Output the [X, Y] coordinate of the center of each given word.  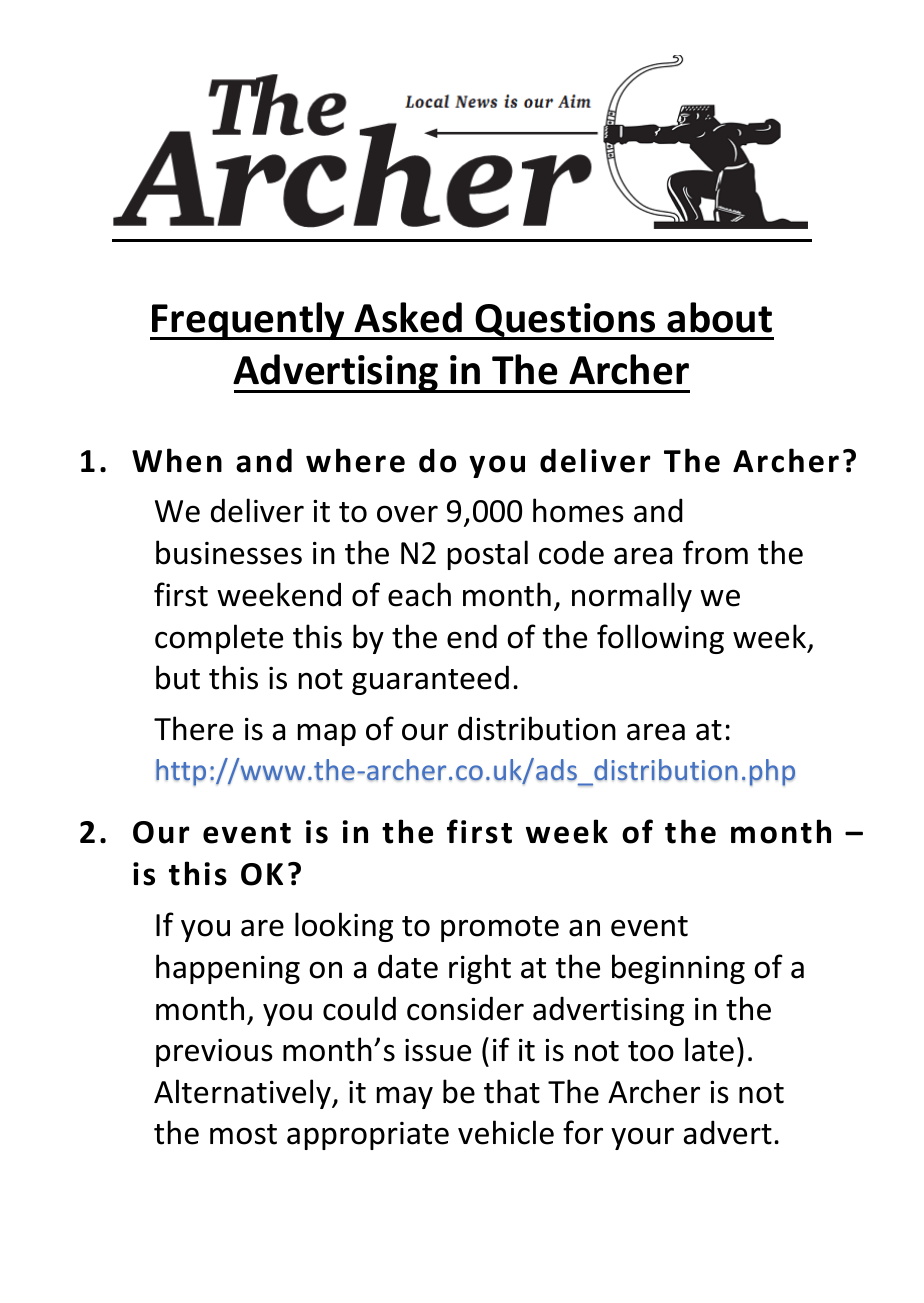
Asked [408, 317]
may [405, 1097]
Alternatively [243, 1094]
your [642, 1138]
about [719, 317]
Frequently [248, 321]
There [193, 728]
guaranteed [430, 680]
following [660, 639]
